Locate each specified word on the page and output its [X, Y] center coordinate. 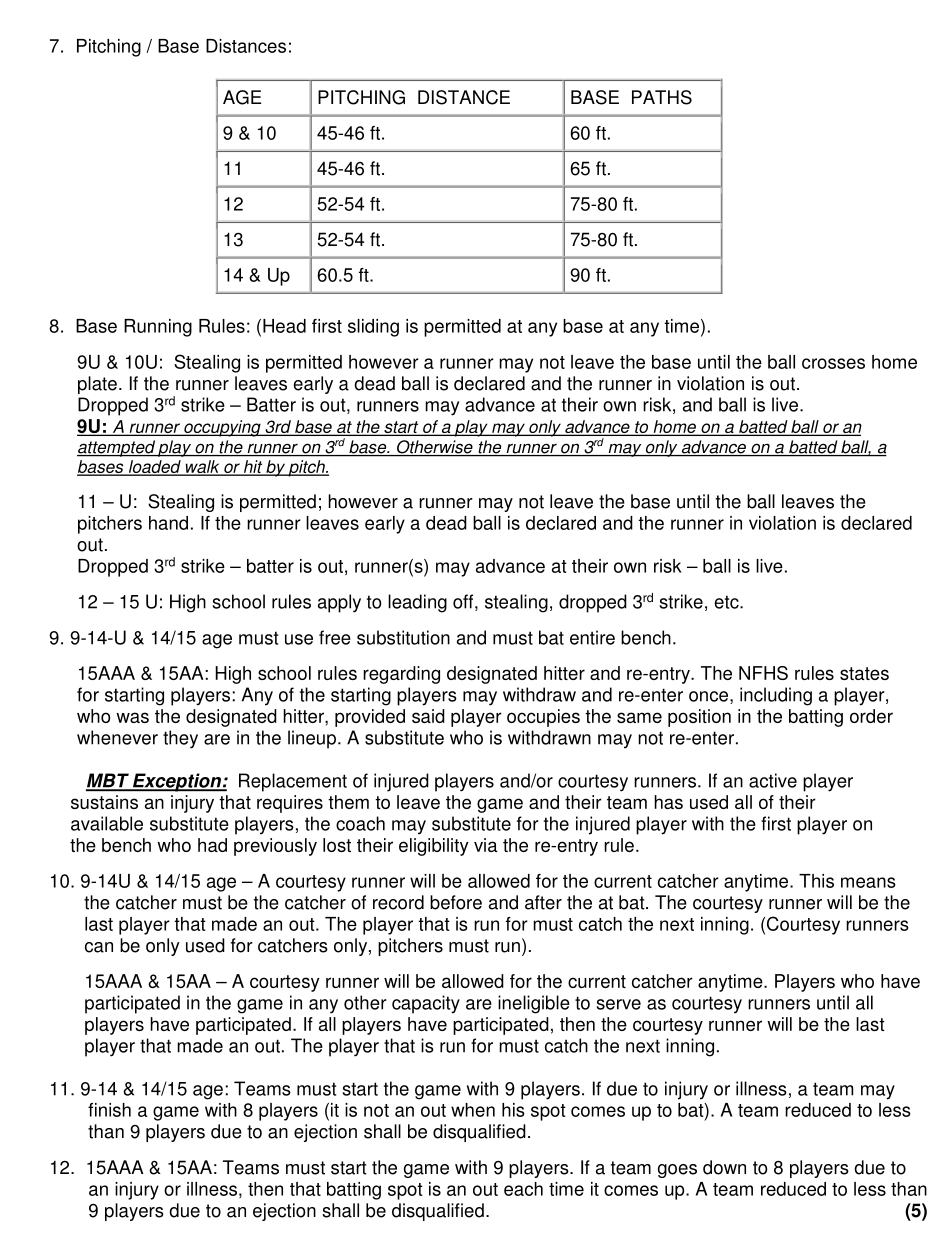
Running [158, 328]
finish [109, 1110]
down [724, 1167]
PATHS [662, 97]
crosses [833, 363]
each [523, 1189]
